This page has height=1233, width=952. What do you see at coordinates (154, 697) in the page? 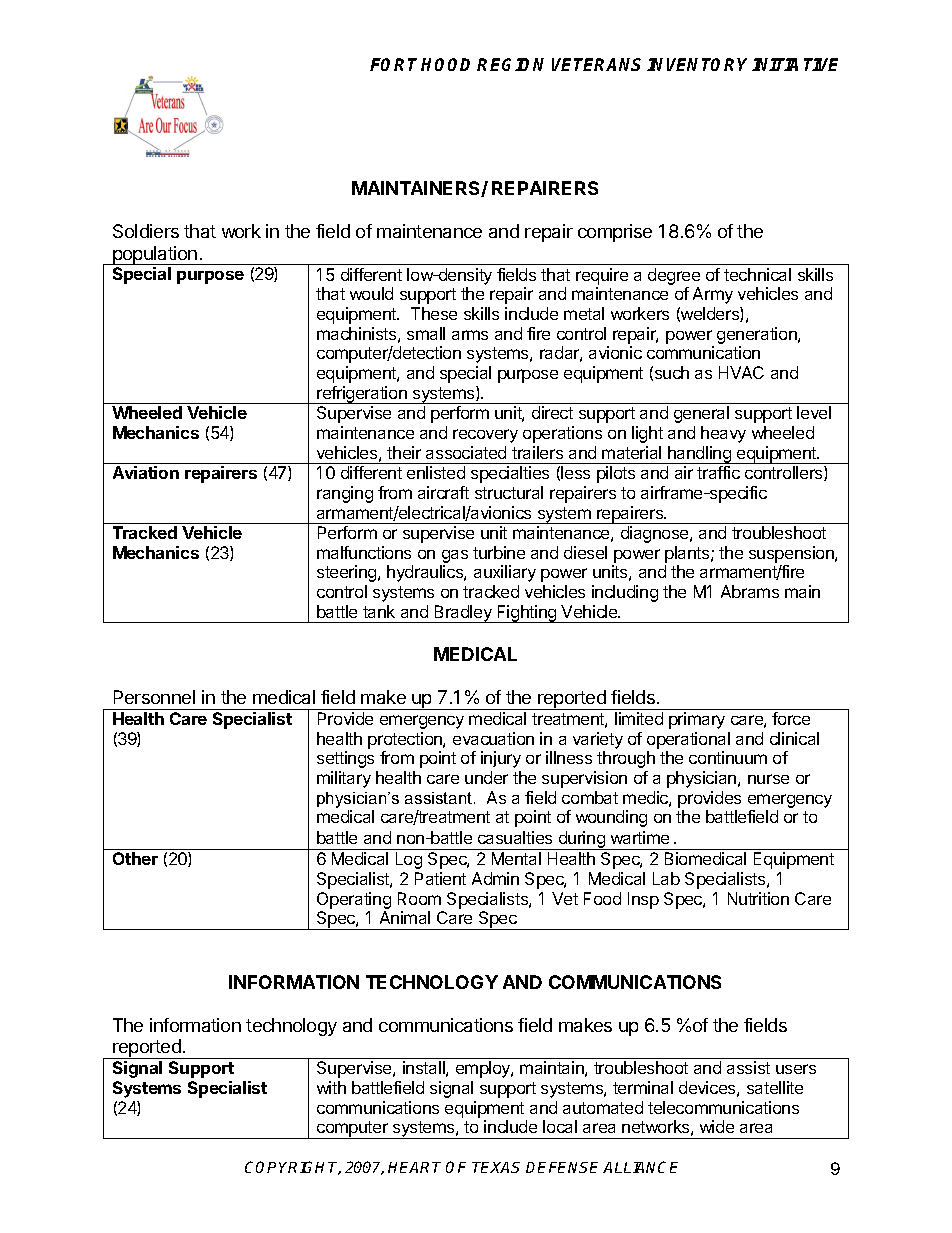
I see `Personnel` at bounding box center [154, 697].
